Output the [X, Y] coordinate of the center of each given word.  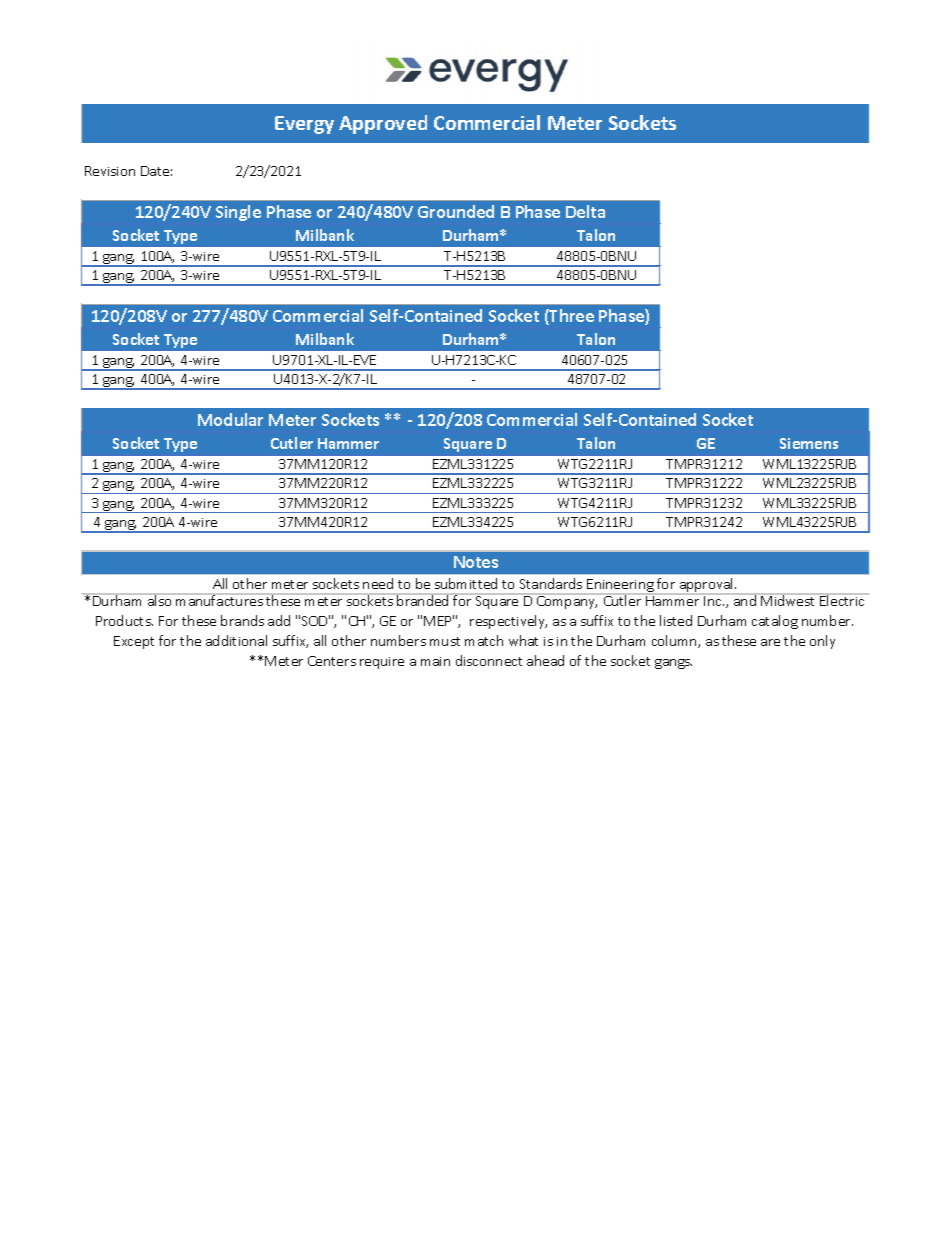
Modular [230, 419]
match [484, 640]
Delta [585, 211]
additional [236, 640]
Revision [110, 171]
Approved [383, 124]
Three [571, 317]
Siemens [809, 443]
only [822, 642]
